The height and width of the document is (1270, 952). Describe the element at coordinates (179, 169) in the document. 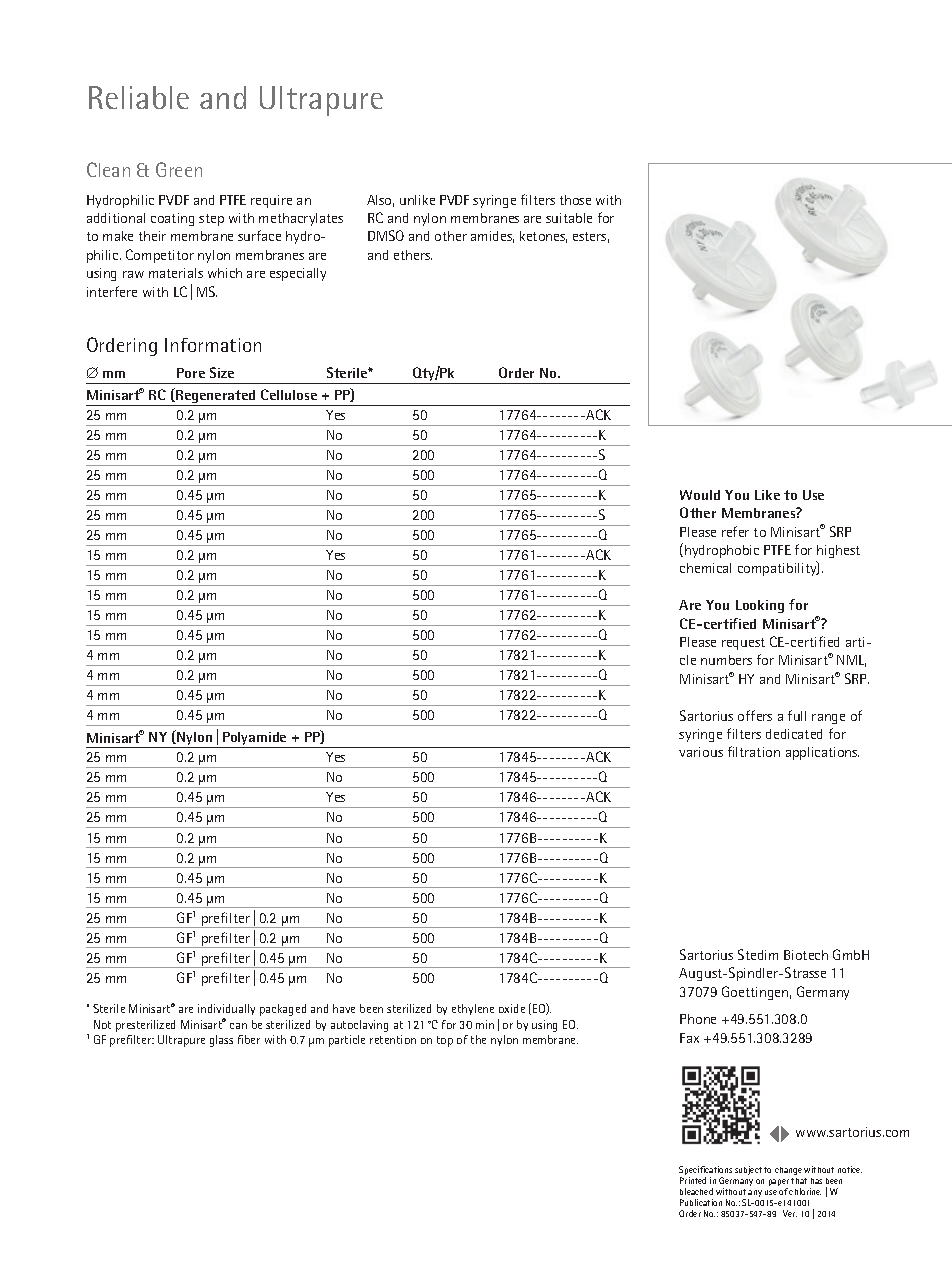

I see `Green` at that location.
